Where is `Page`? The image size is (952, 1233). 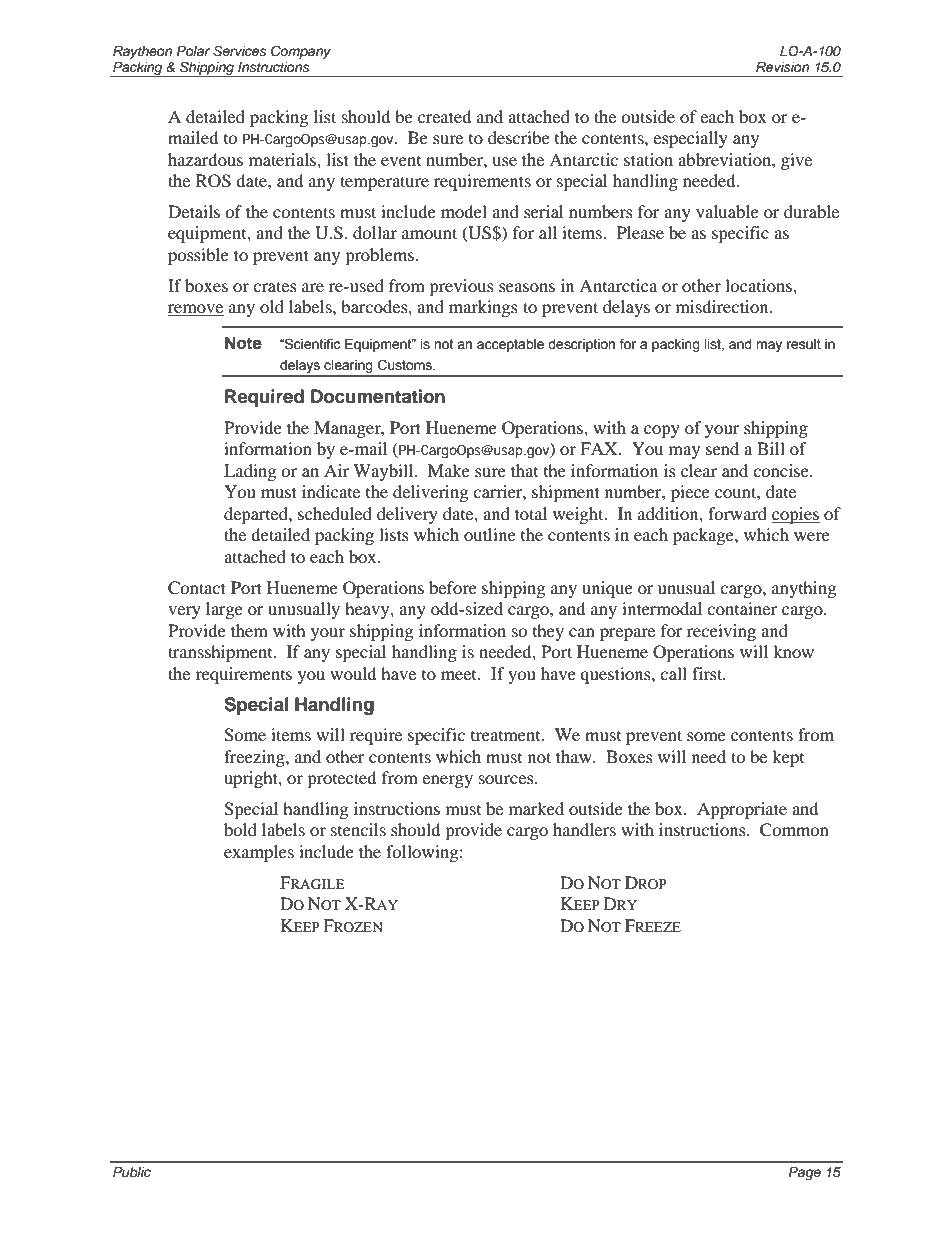 Page is located at coordinates (805, 1173).
